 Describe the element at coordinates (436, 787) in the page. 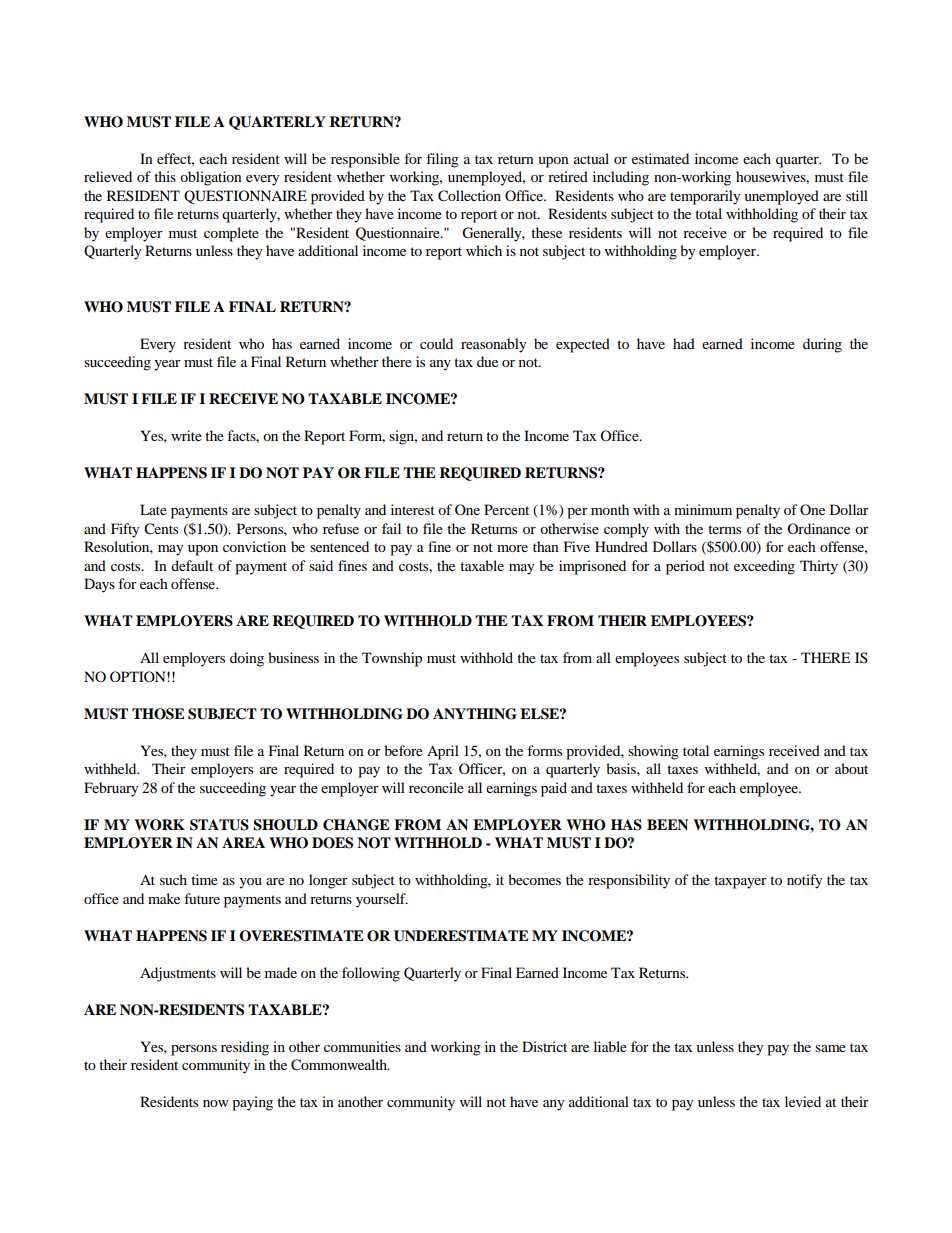

I see `reconcile` at that location.
